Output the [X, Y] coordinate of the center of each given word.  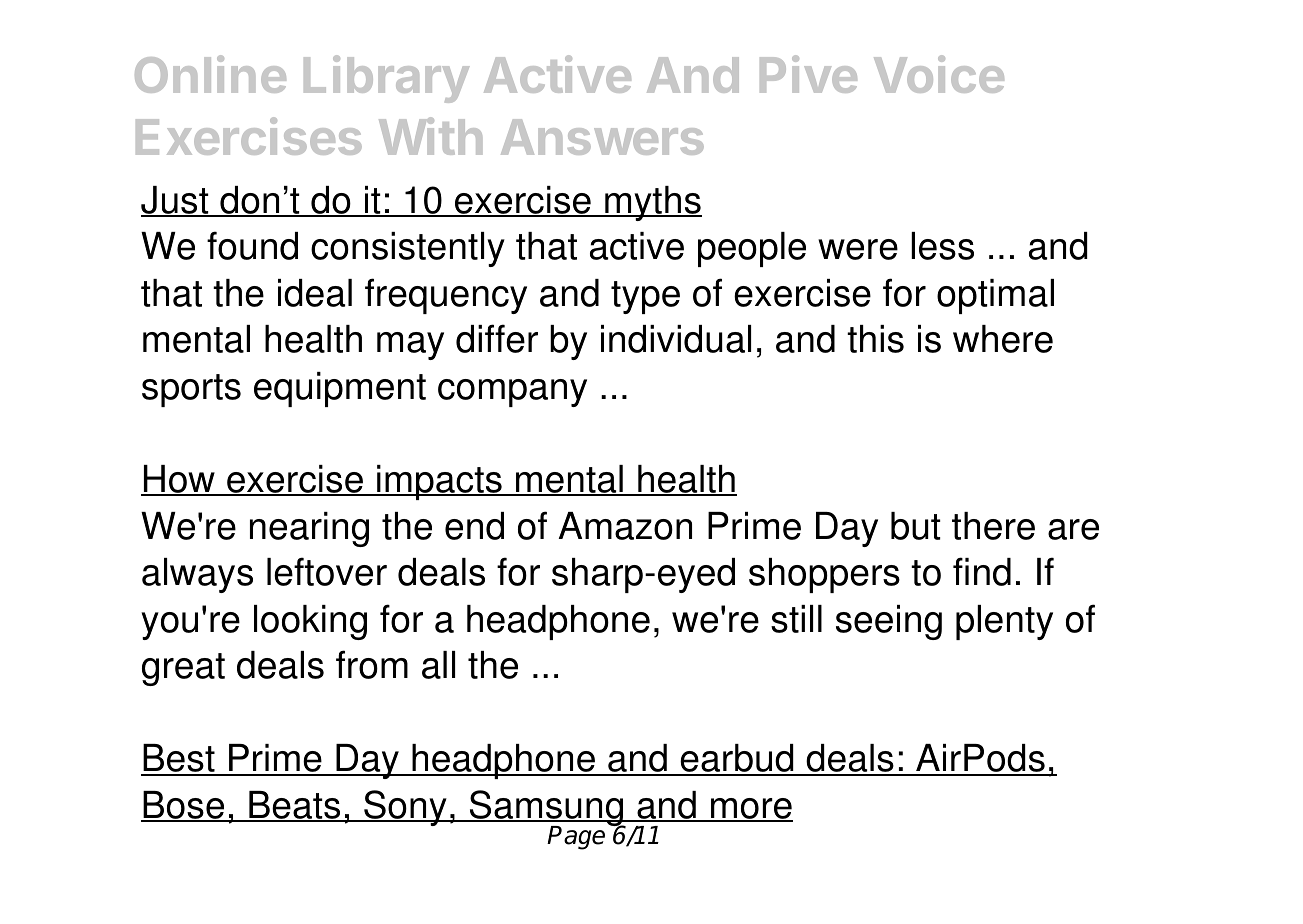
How [179, 480]
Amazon [625, 526]
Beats [295, 806]
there [993, 526]
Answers [602, 137]
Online [210, 74]
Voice [939, 74]
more [751, 810]
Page [576, 838]
